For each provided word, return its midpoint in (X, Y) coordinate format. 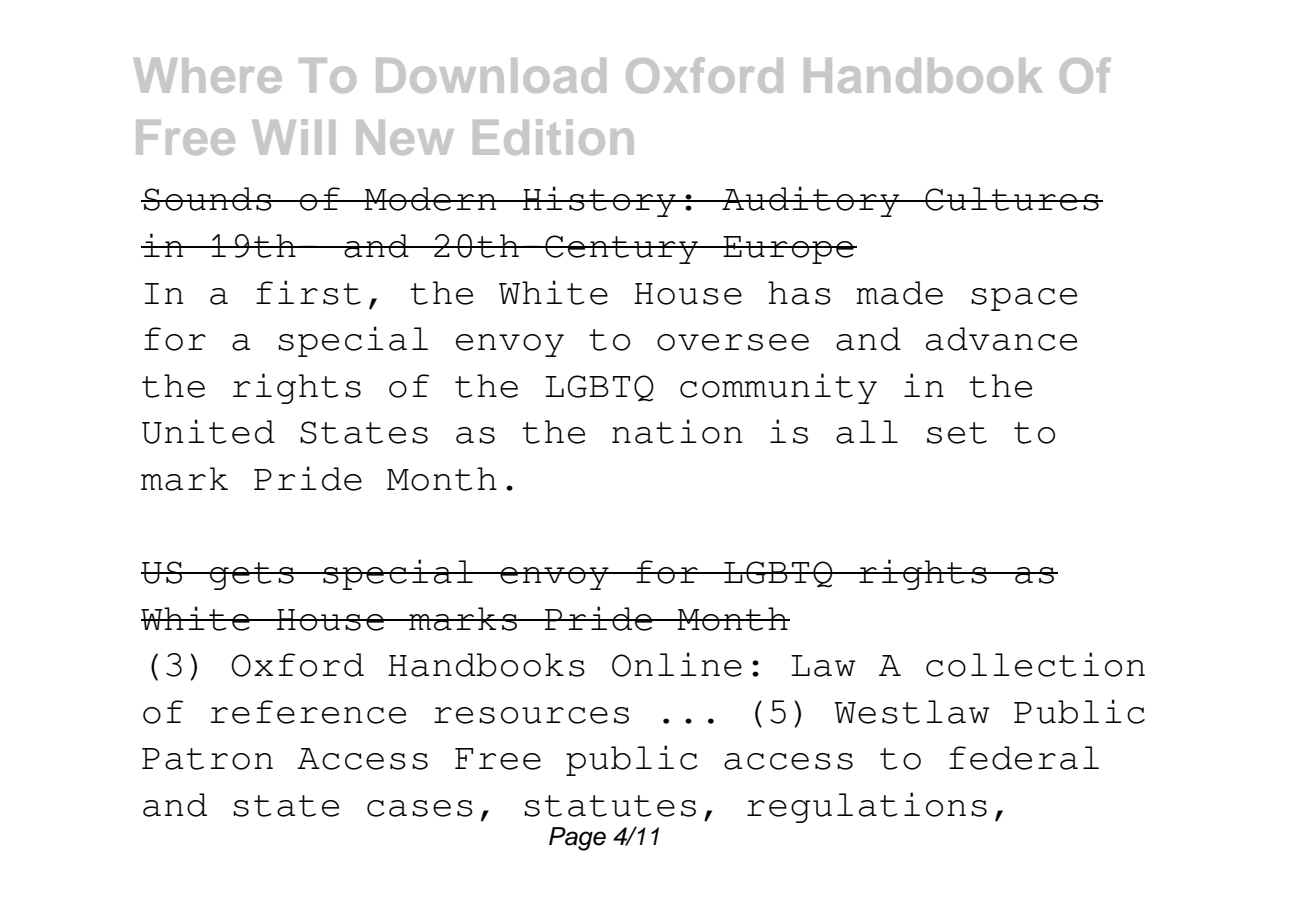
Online (677, 664)
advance (1001, 339)
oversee (733, 342)
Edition (553, 137)
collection (1035, 664)
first (308, 292)
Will (293, 137)
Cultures (1012, 199)
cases (420, 808)
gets (252, 576)
